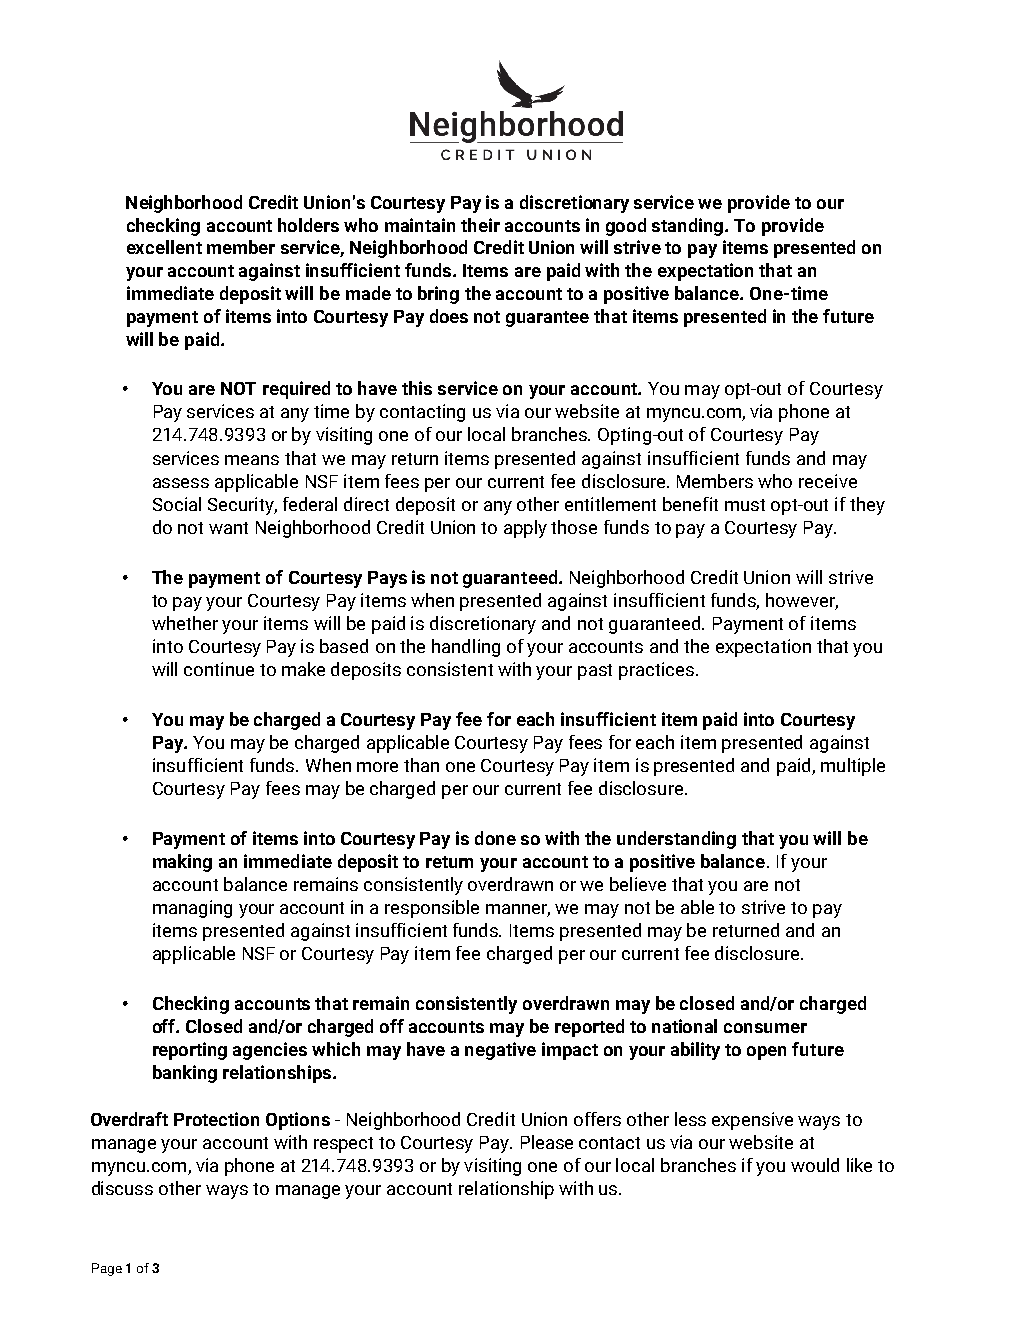 This screenshot has height=1337, width=1033. I want to click on their, so click(480, 225).
